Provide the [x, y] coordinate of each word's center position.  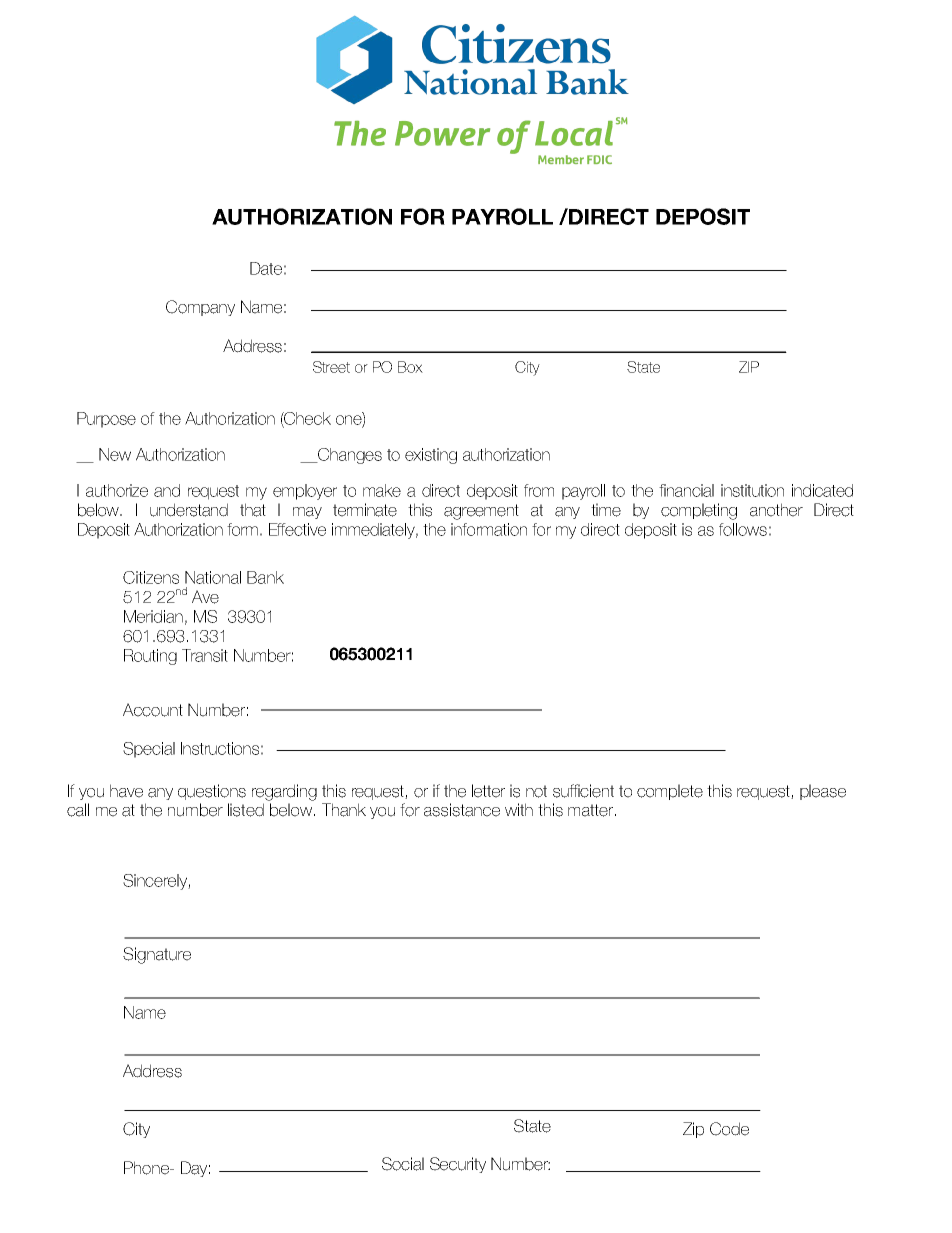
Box [410, 367]
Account [153, 710]
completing [699, 511]
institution [752, 490]
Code [729, 1129]
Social [403, 1164]
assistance [462, 810]
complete [670, 792]
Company [200, 308]
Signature [157, 955]
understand [189, 510]
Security [458, 1165]
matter [592, 810]
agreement [481, 512]
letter [488, 791]
